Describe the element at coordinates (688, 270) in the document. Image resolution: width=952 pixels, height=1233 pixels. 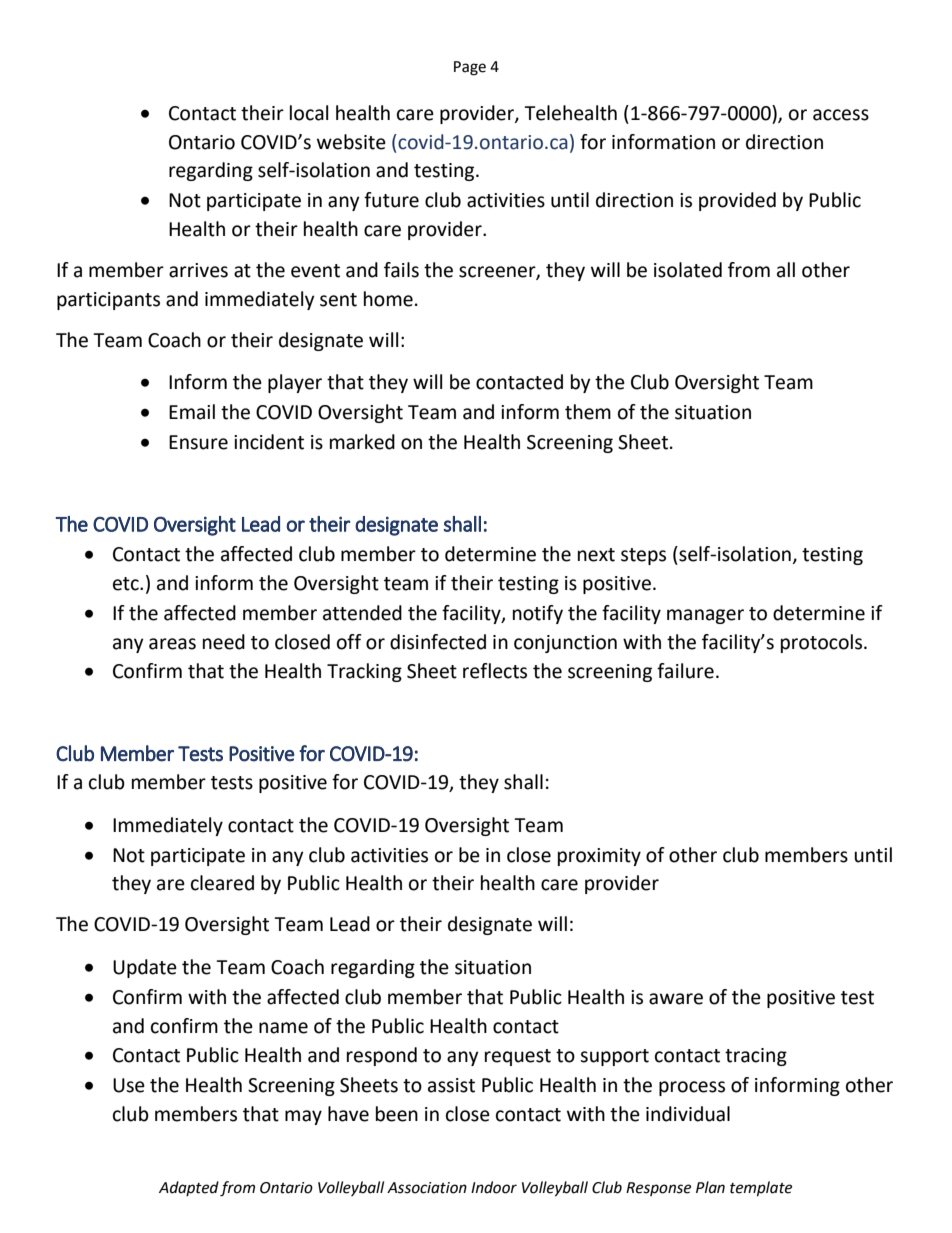
I see `isolated` at that location.
